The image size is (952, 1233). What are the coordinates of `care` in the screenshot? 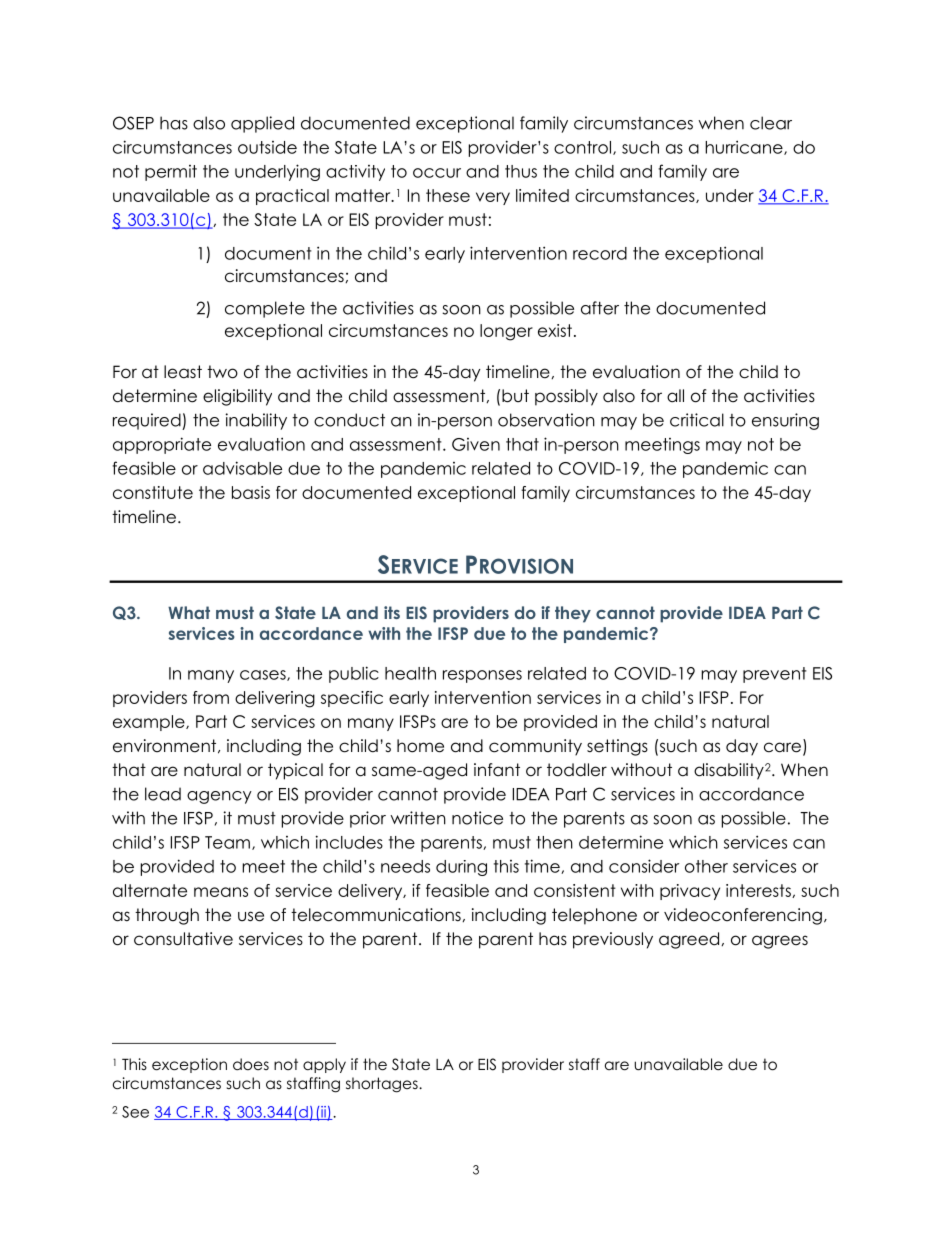 It's located at (782, 747).
